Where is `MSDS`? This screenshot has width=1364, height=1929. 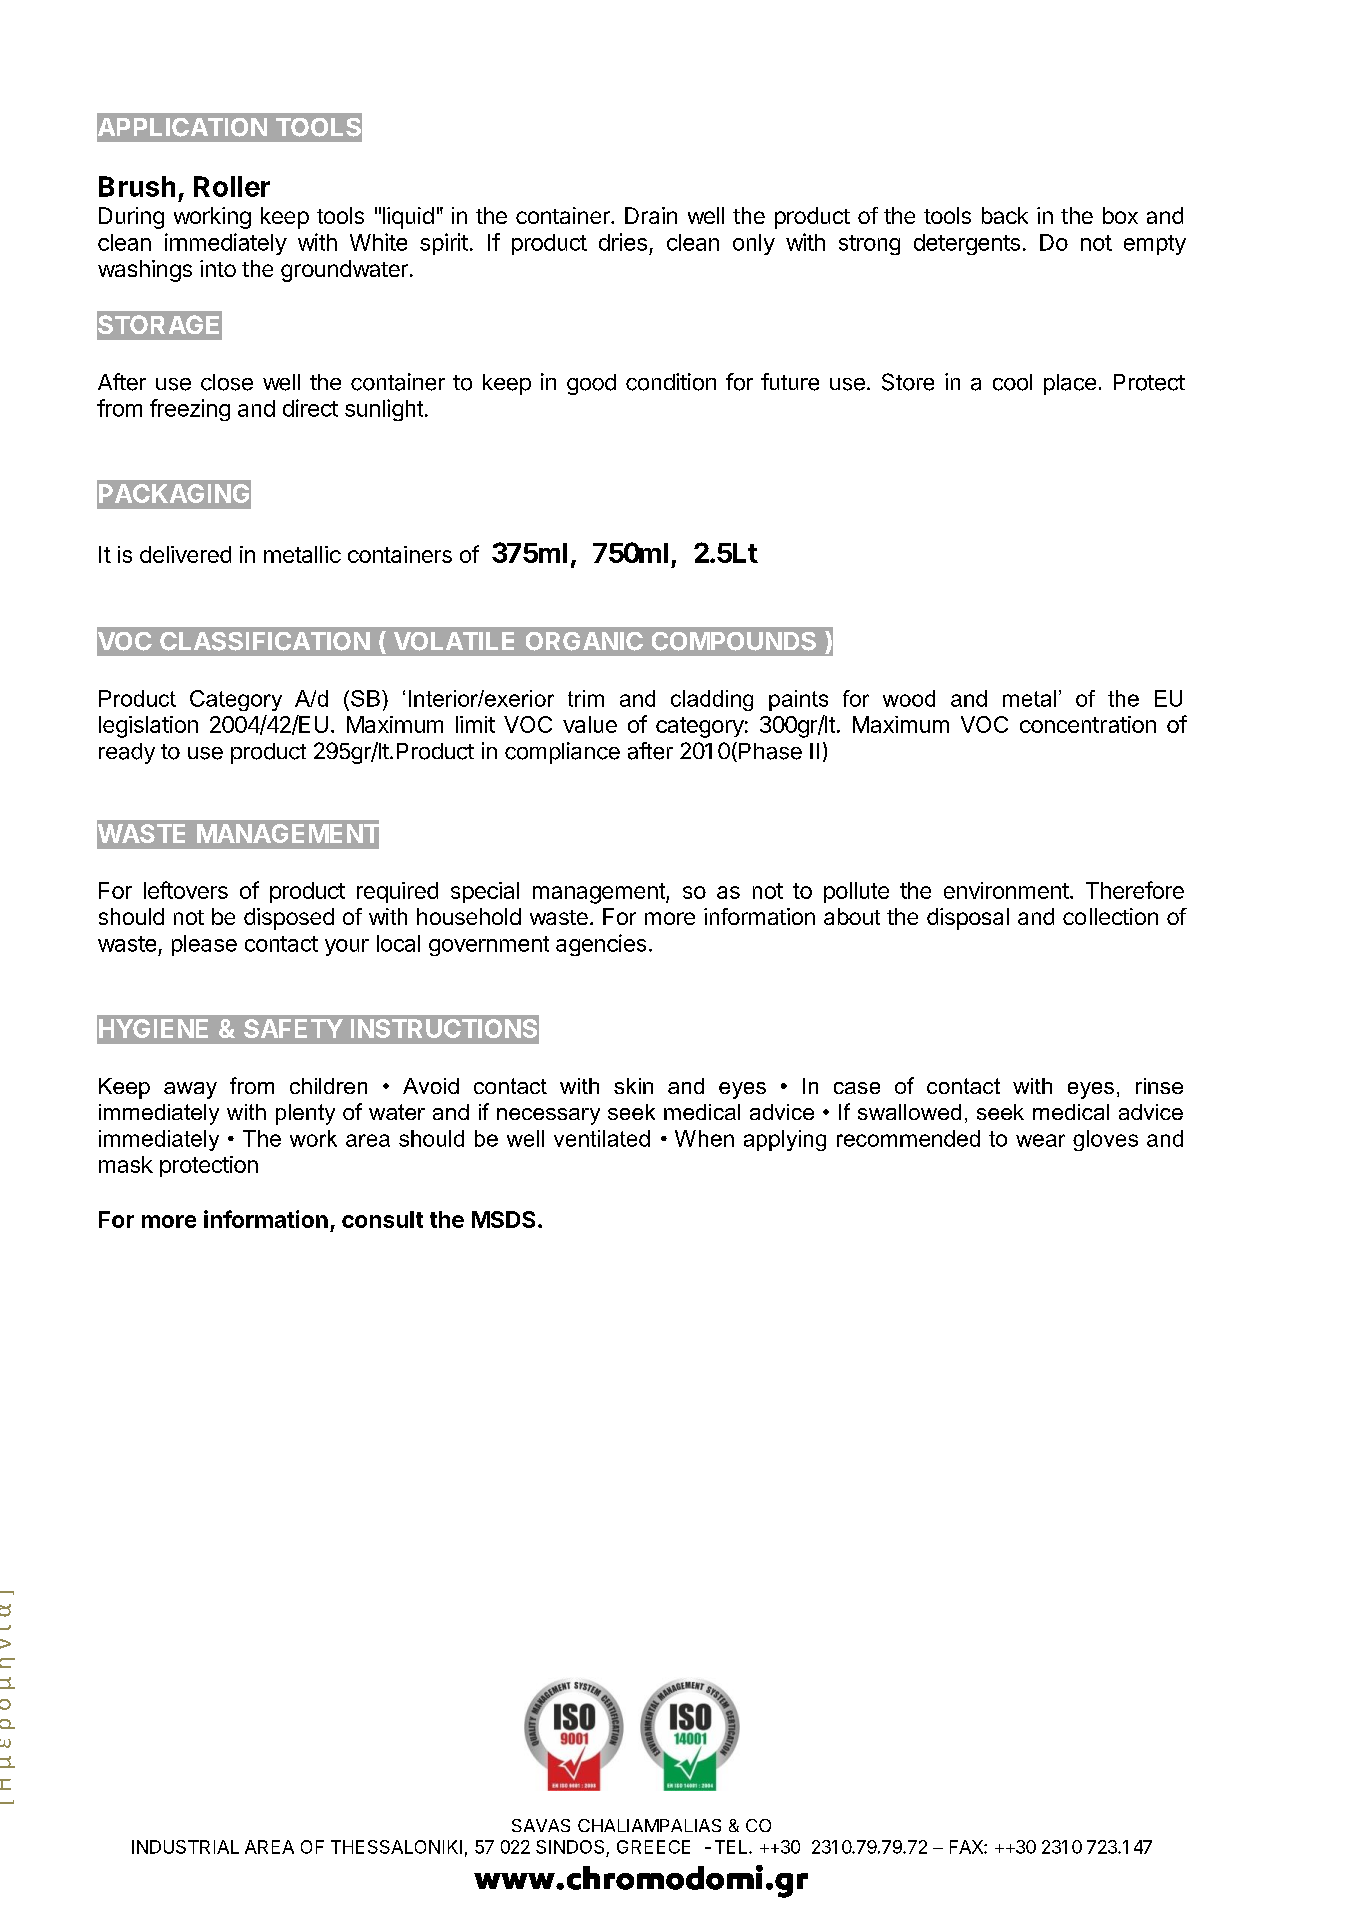 MSDS is located at coordinates (503, 1219).
